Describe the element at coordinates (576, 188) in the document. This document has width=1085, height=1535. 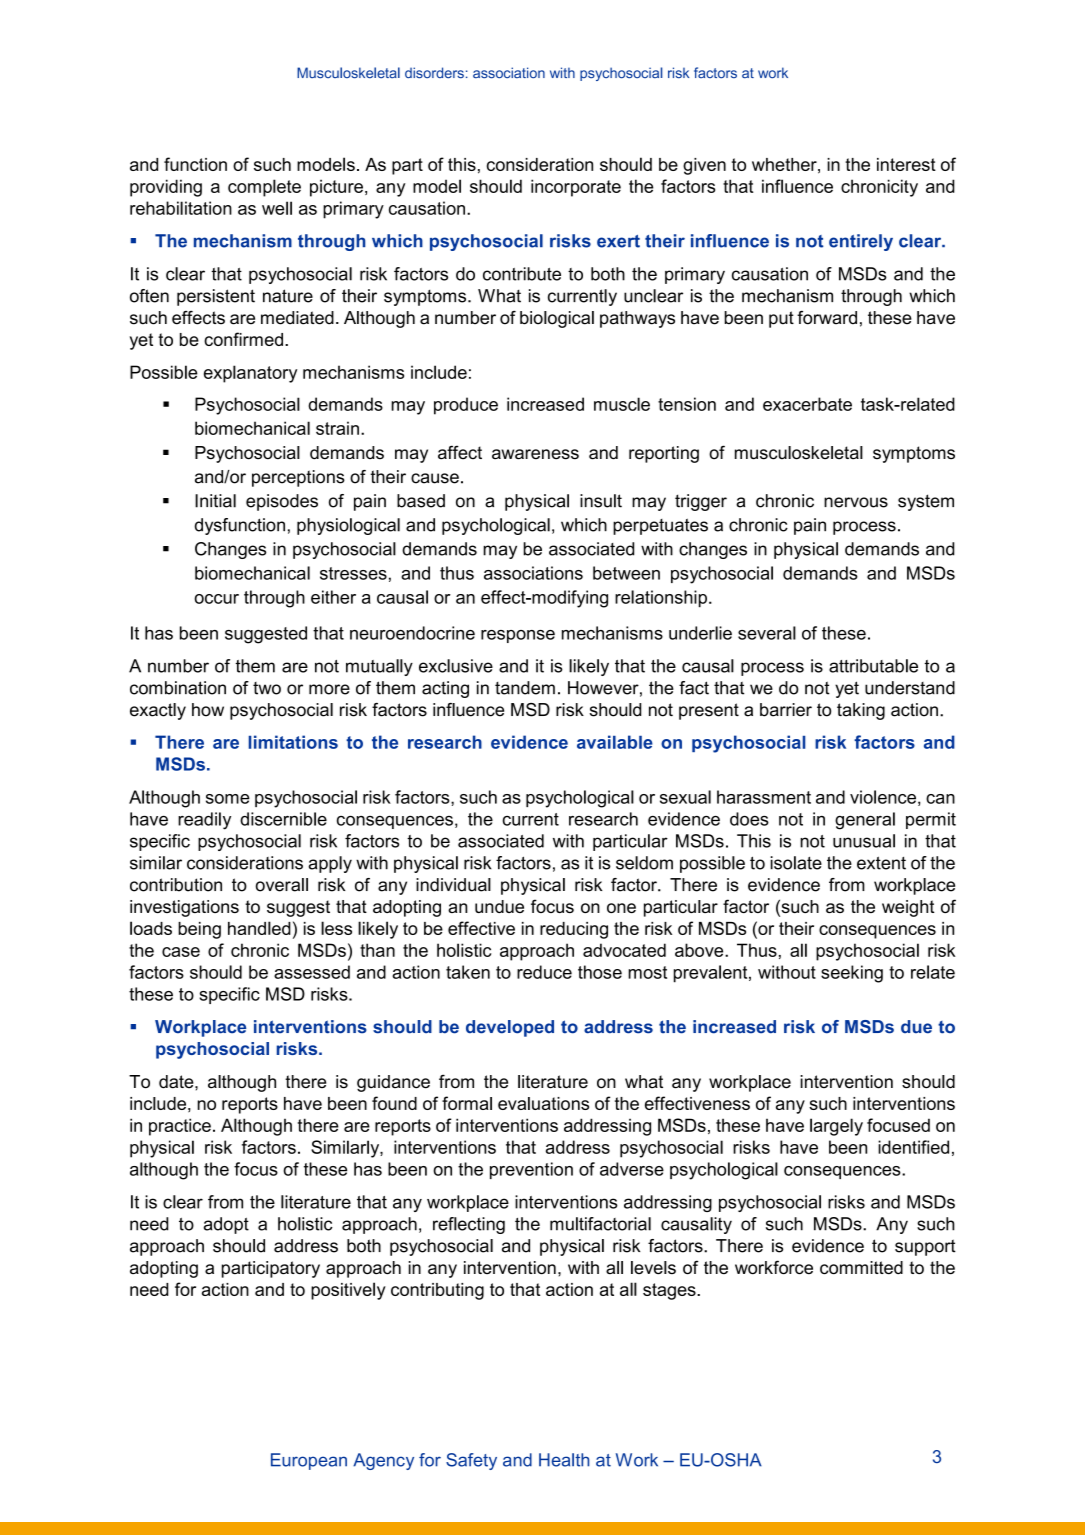
I see `incorporate` at that location.
